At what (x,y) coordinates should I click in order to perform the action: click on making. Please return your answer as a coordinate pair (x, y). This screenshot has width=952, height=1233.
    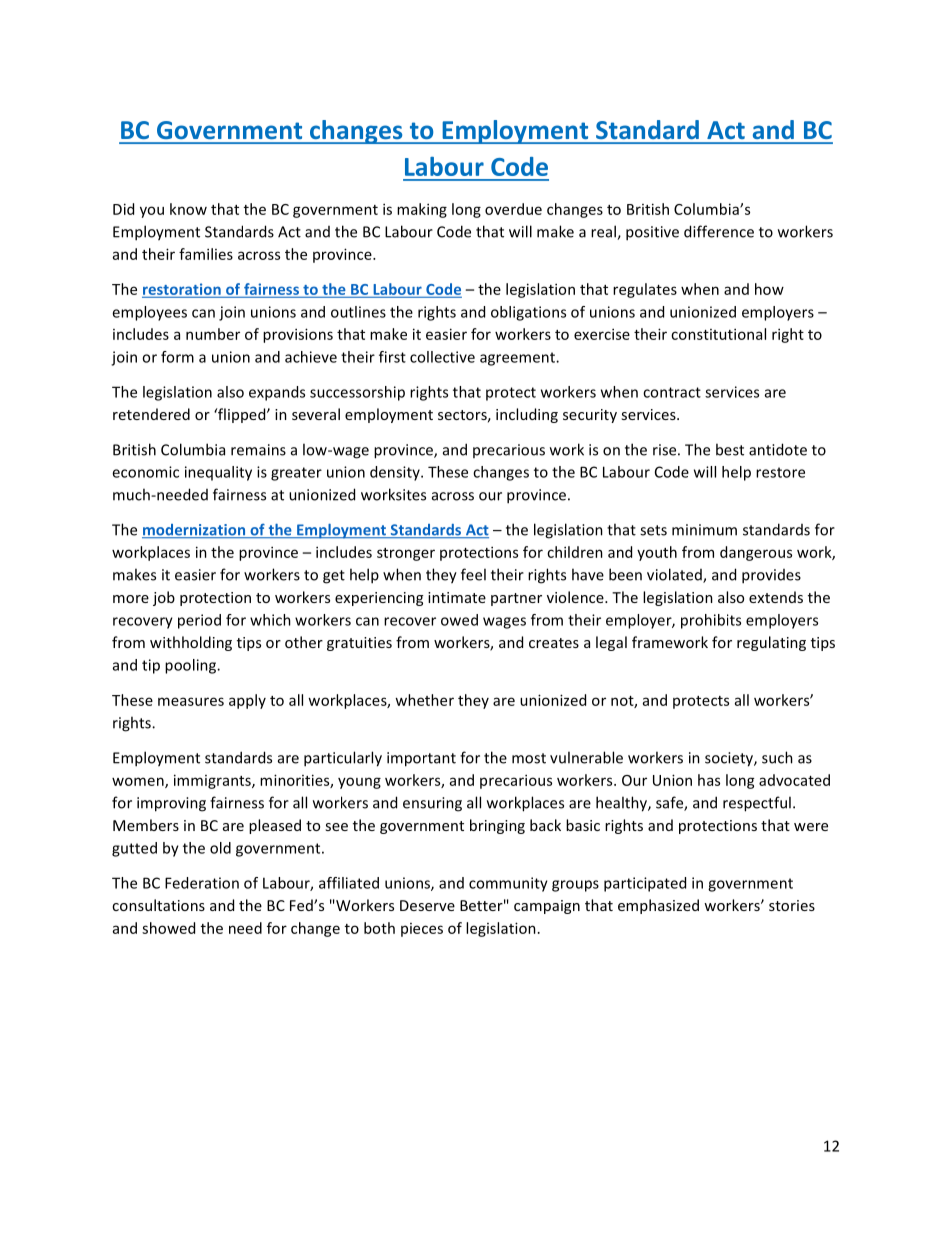
    Looking at the image, I should click on (422, 210).
